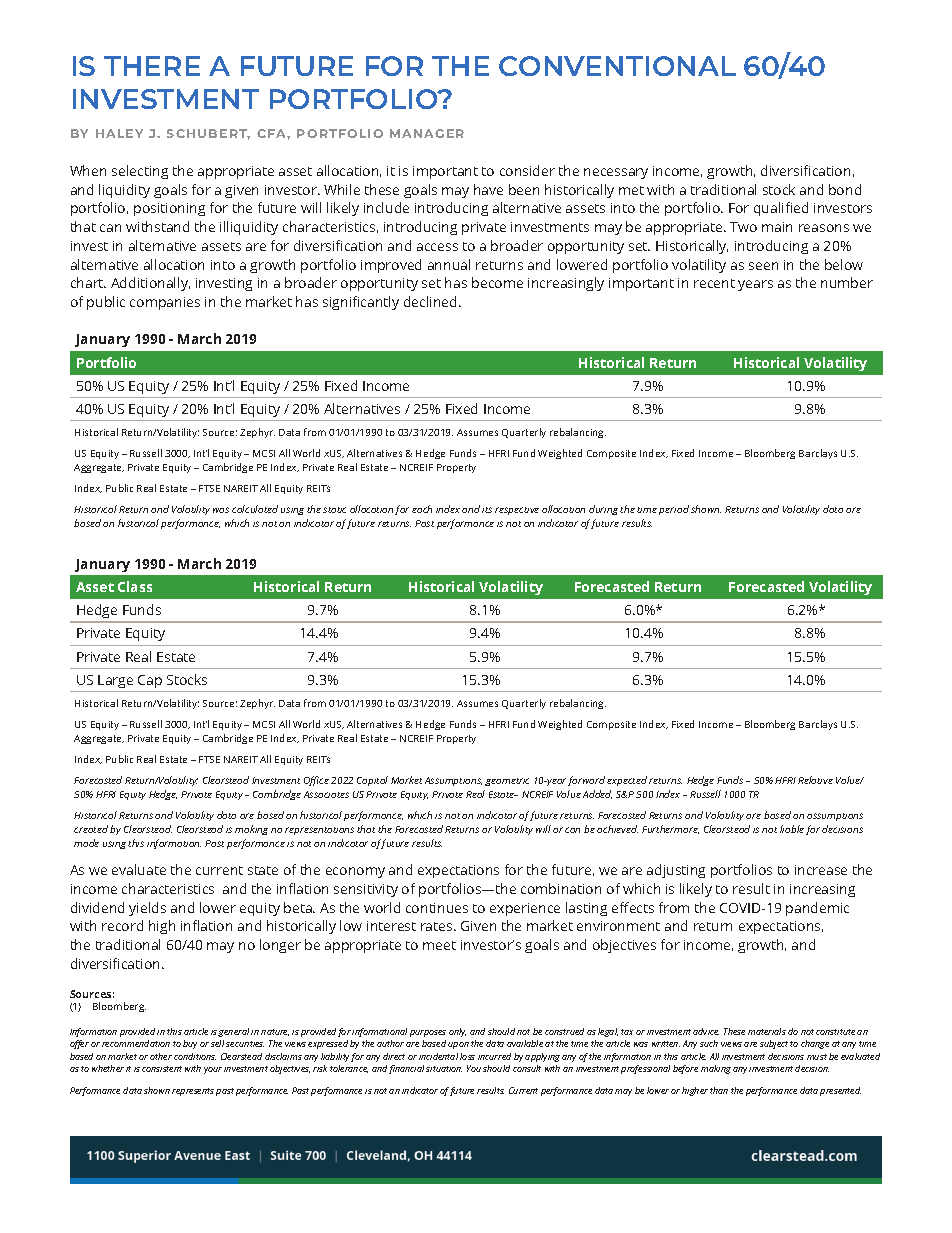 This page has height=1233, width=952. Describe the element at coordinates (422, 509) in the page. I see `each` at that location.
